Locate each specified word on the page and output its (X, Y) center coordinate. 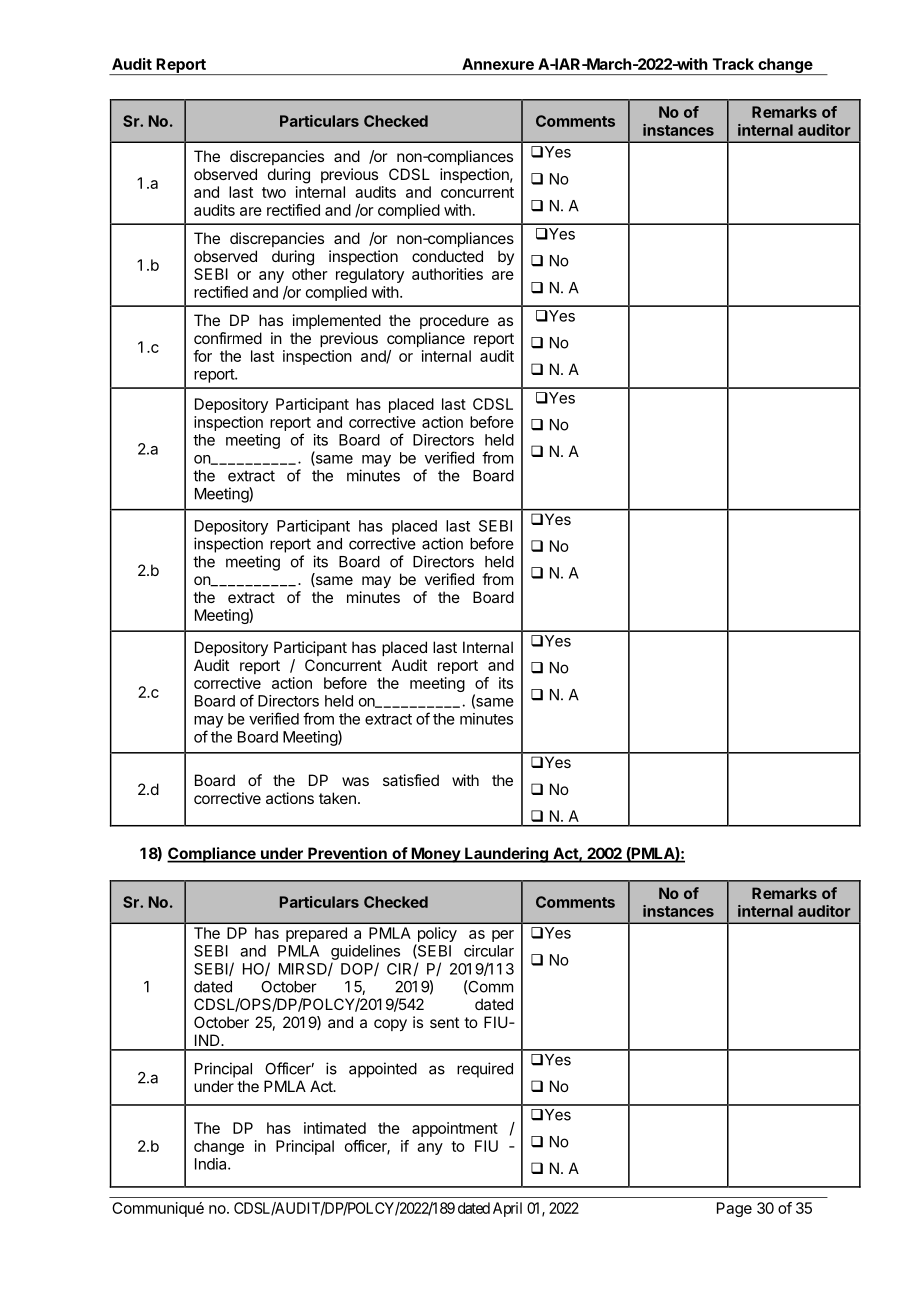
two (274, 192)
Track (733, 64)
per (503, 936)
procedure (454, 321)
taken (337, 798)
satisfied (411, 780)
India (212, 1164)
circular (489, 951)
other (310, 274)
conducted (447, 256)
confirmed (228, 338)
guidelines (365, 952)
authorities (447, 274)
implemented (337, 321)
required (485, 1070)
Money (435, 855)
